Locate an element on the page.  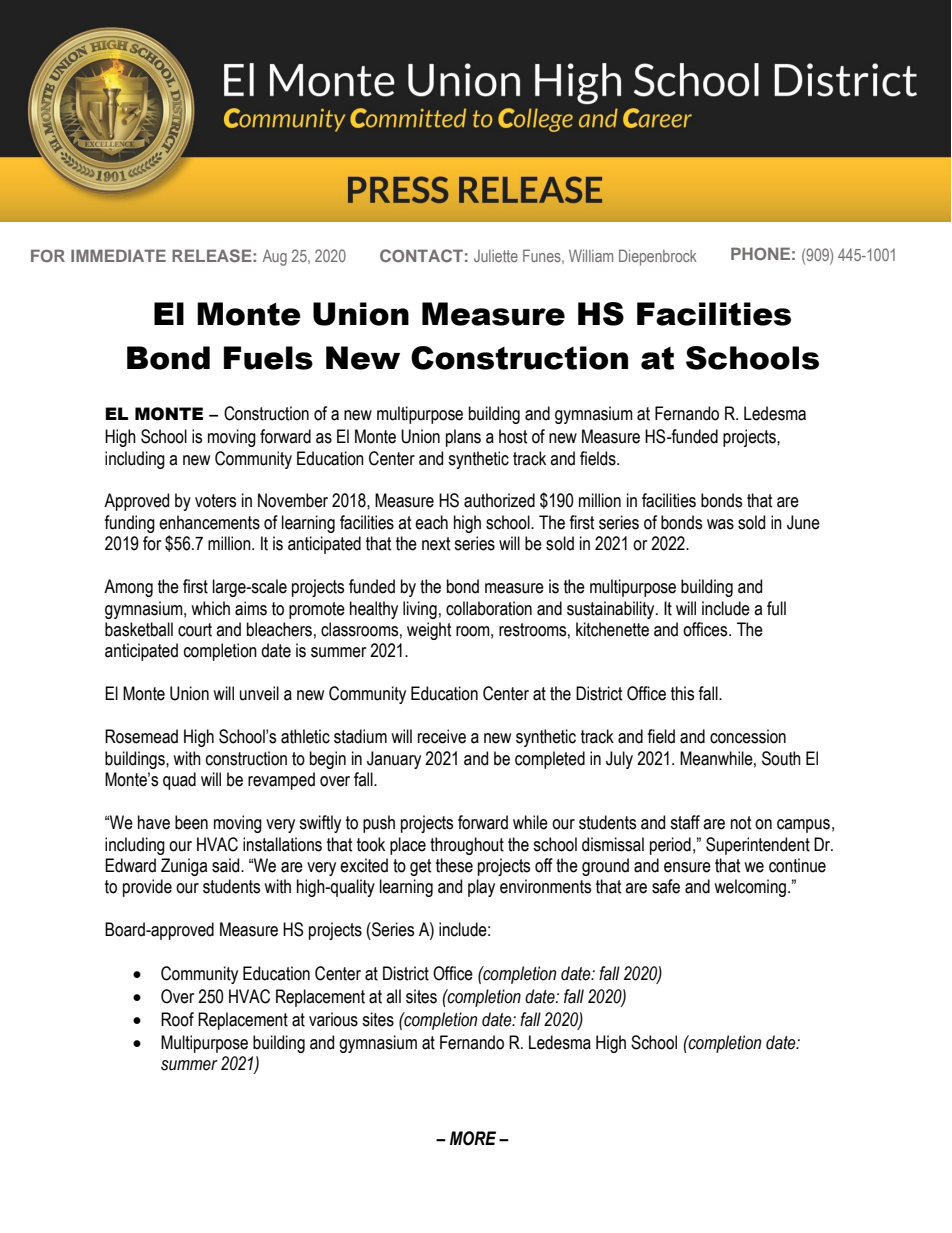
CONTACT is located at coordinates (421, 255).
